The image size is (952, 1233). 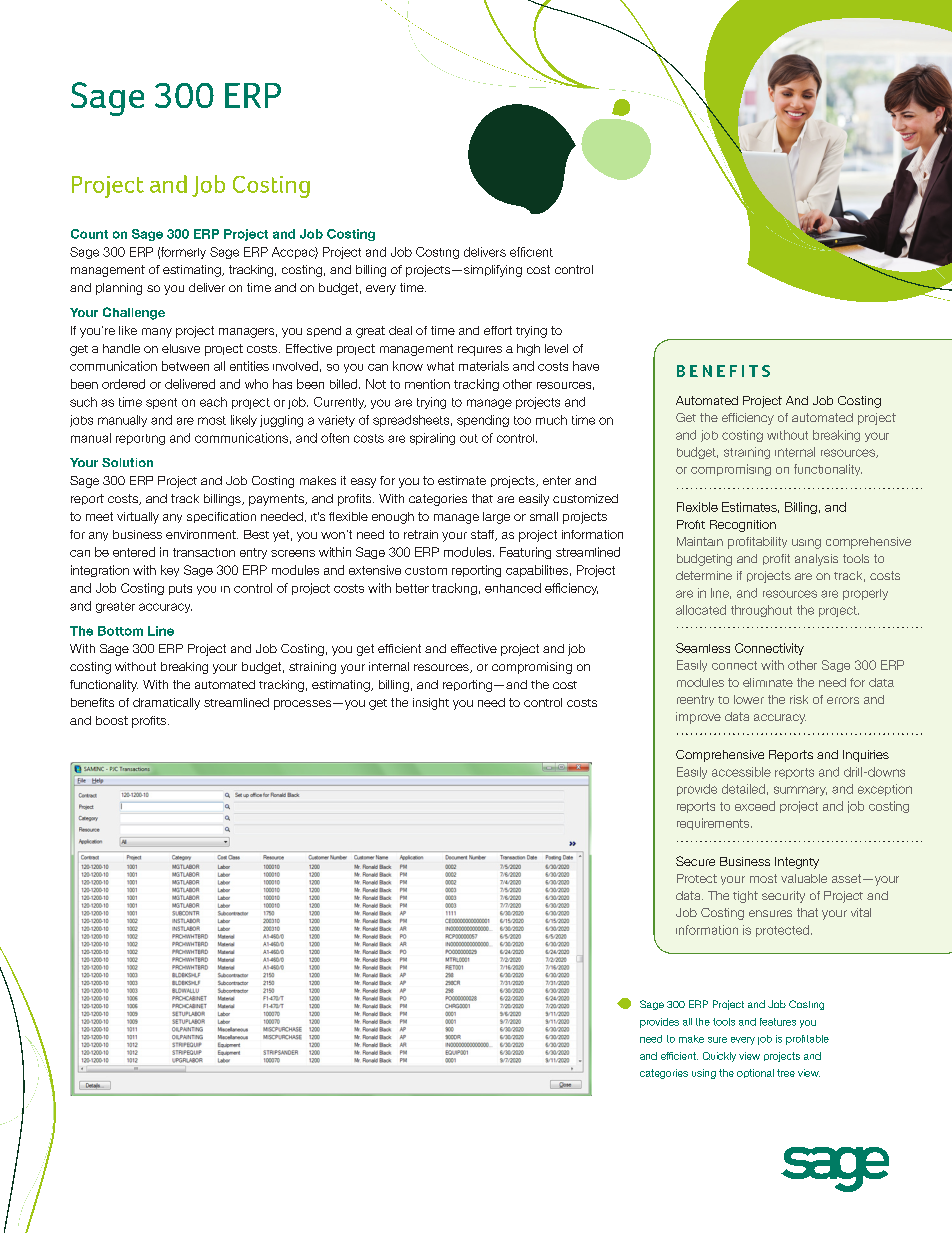 I want to click on effort, so click(x=498, y=330).
